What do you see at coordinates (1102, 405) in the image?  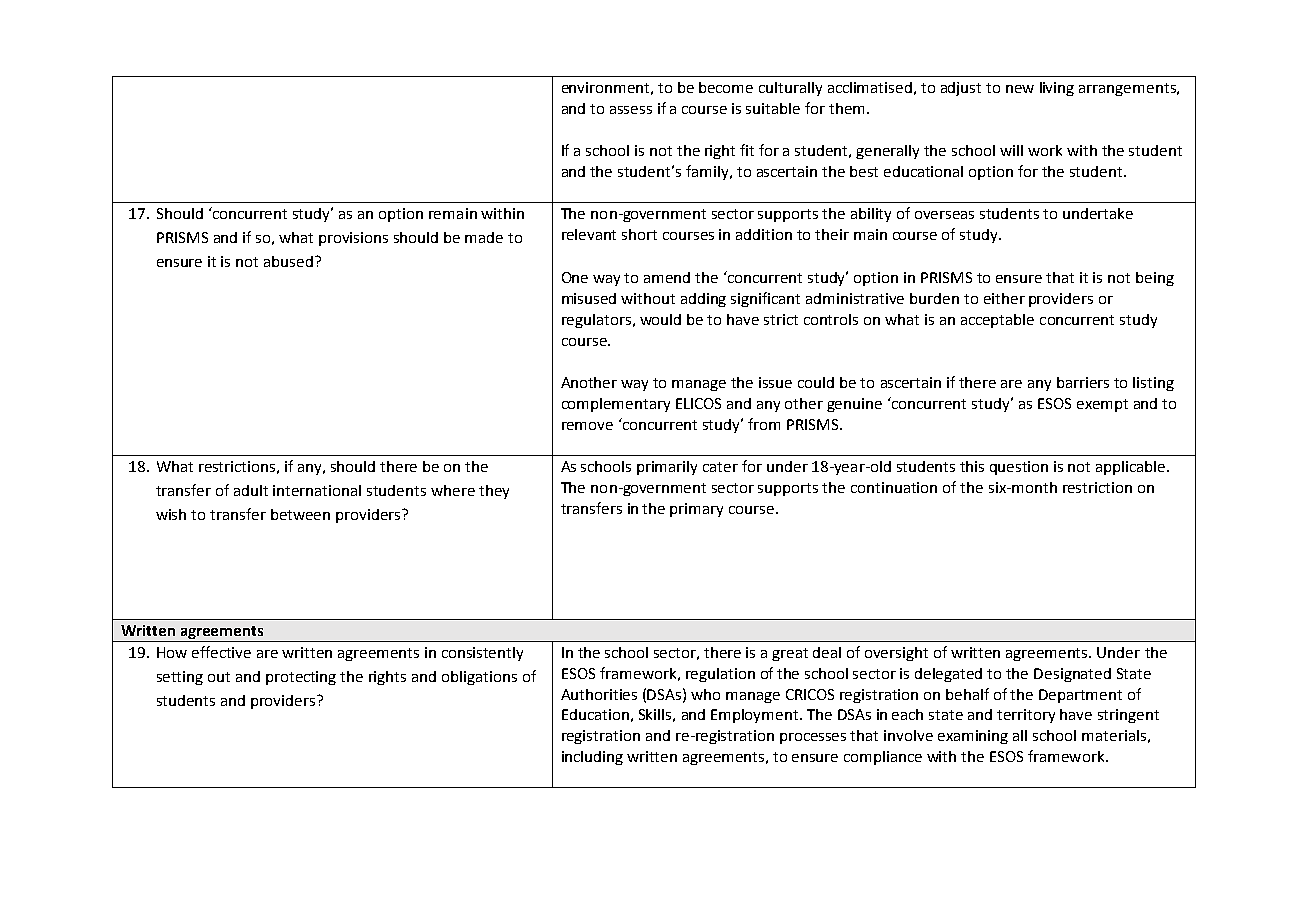 I see `exempt` at bounding box center [1102, 405].
